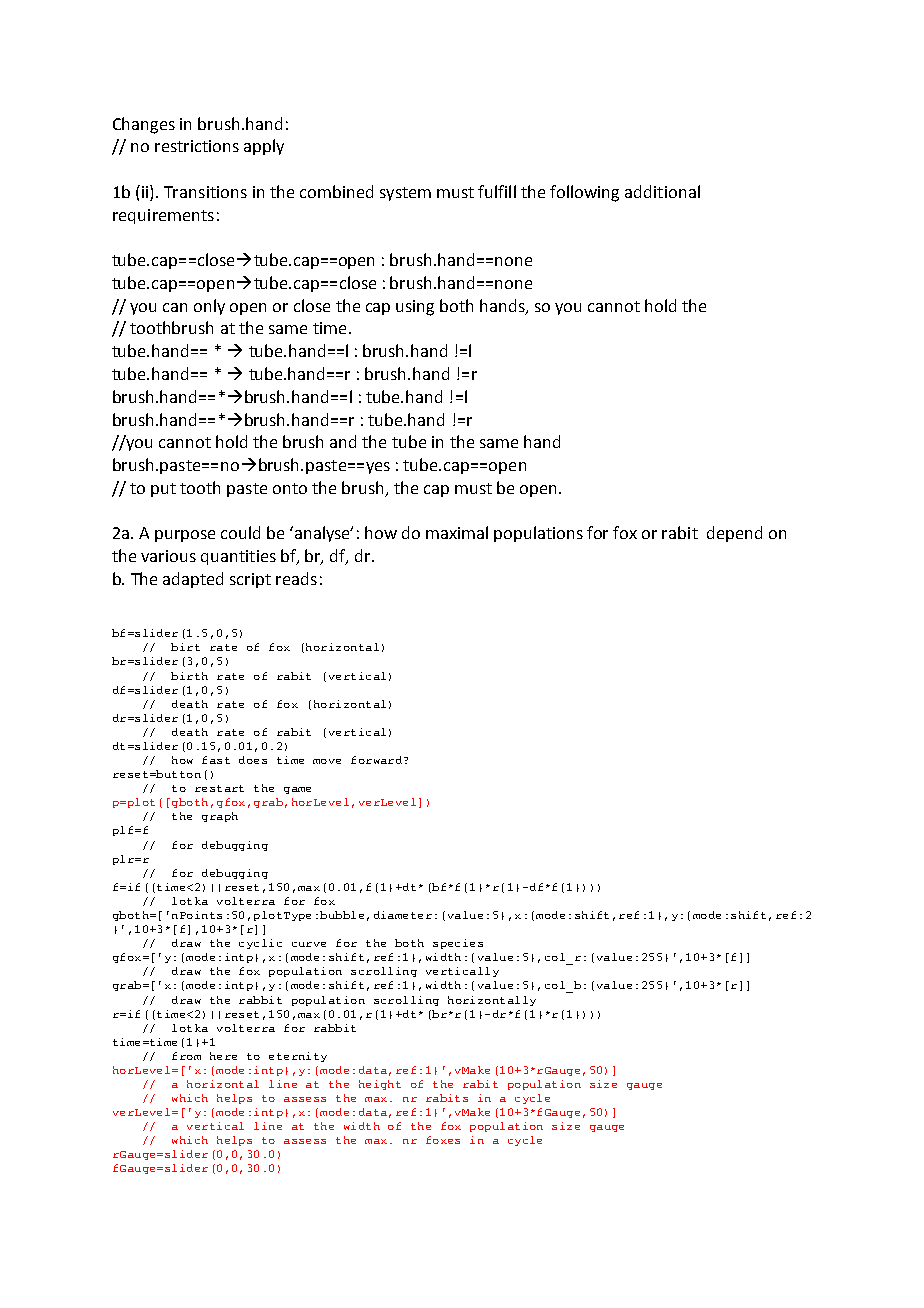 This image has width=924, height=1308. I want to click on system, so click(405, 194).
